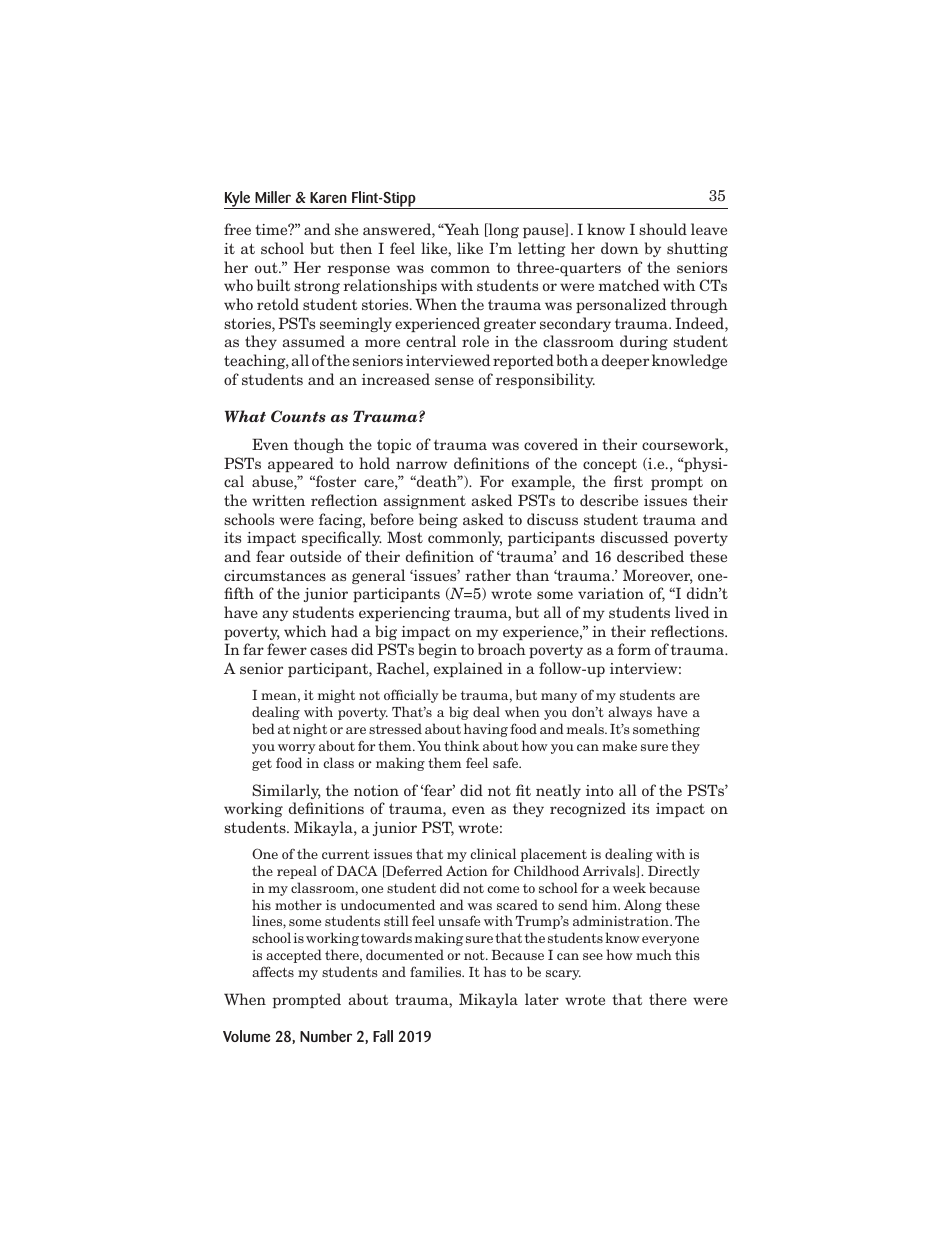 This screenshot has height=1233, width=952. I want to click on should, so click(663, 229).
